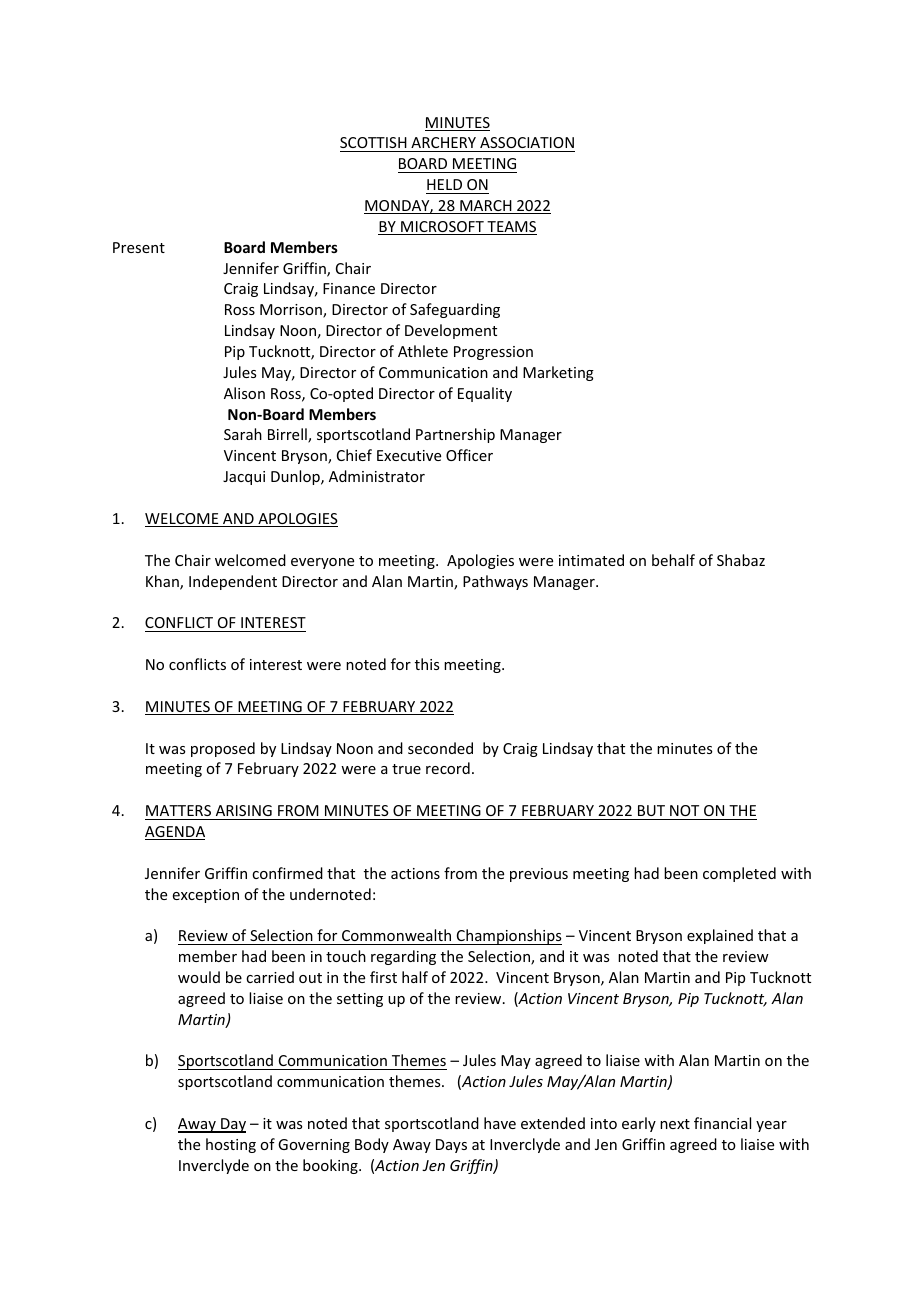 The width and height of the screenshot is (924, 1308). What do you see at coordinates (139, 247) in the screenshot?
I see `Present` at bounding box center [139, 247].
